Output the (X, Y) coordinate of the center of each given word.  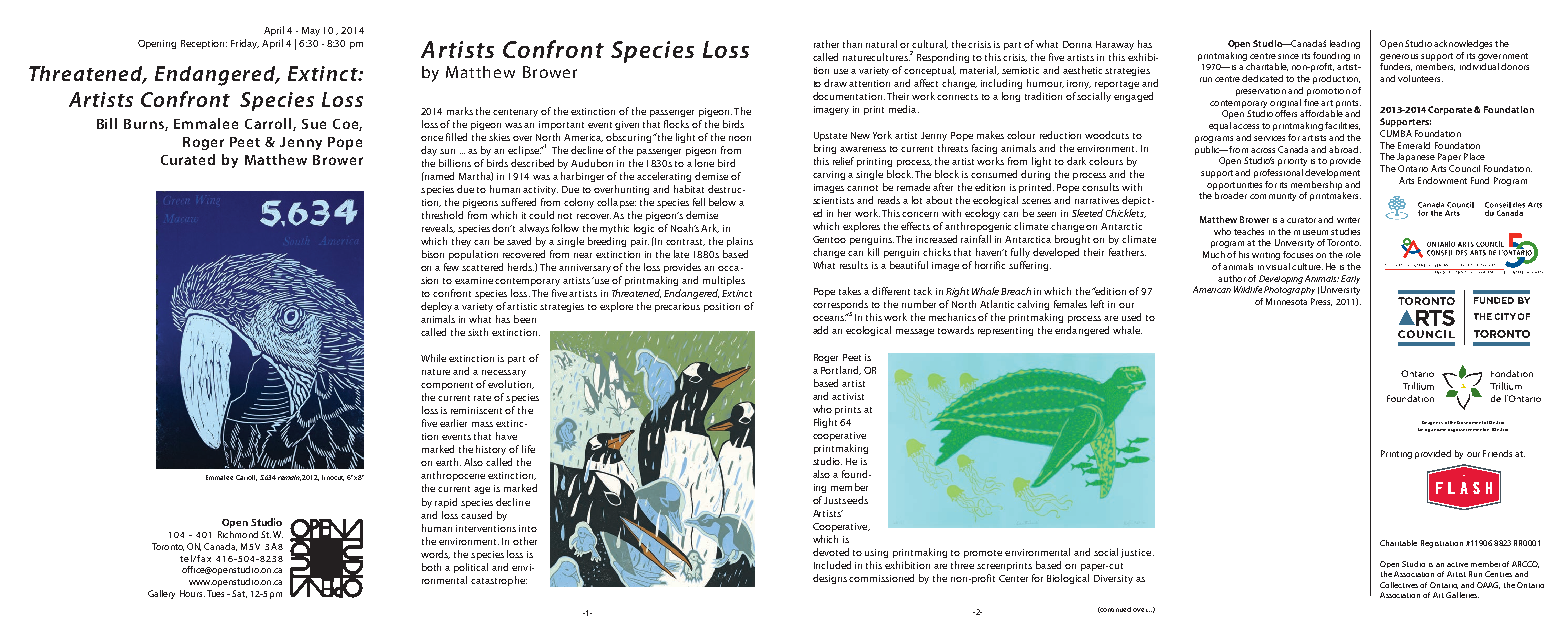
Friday (245, 44)
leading (1345, 44)
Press (1321, 302)
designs (830, 579)
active (1457, 564)
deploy (438, 307)
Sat (239, 594)
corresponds (840, 306)
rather (826, 44)
